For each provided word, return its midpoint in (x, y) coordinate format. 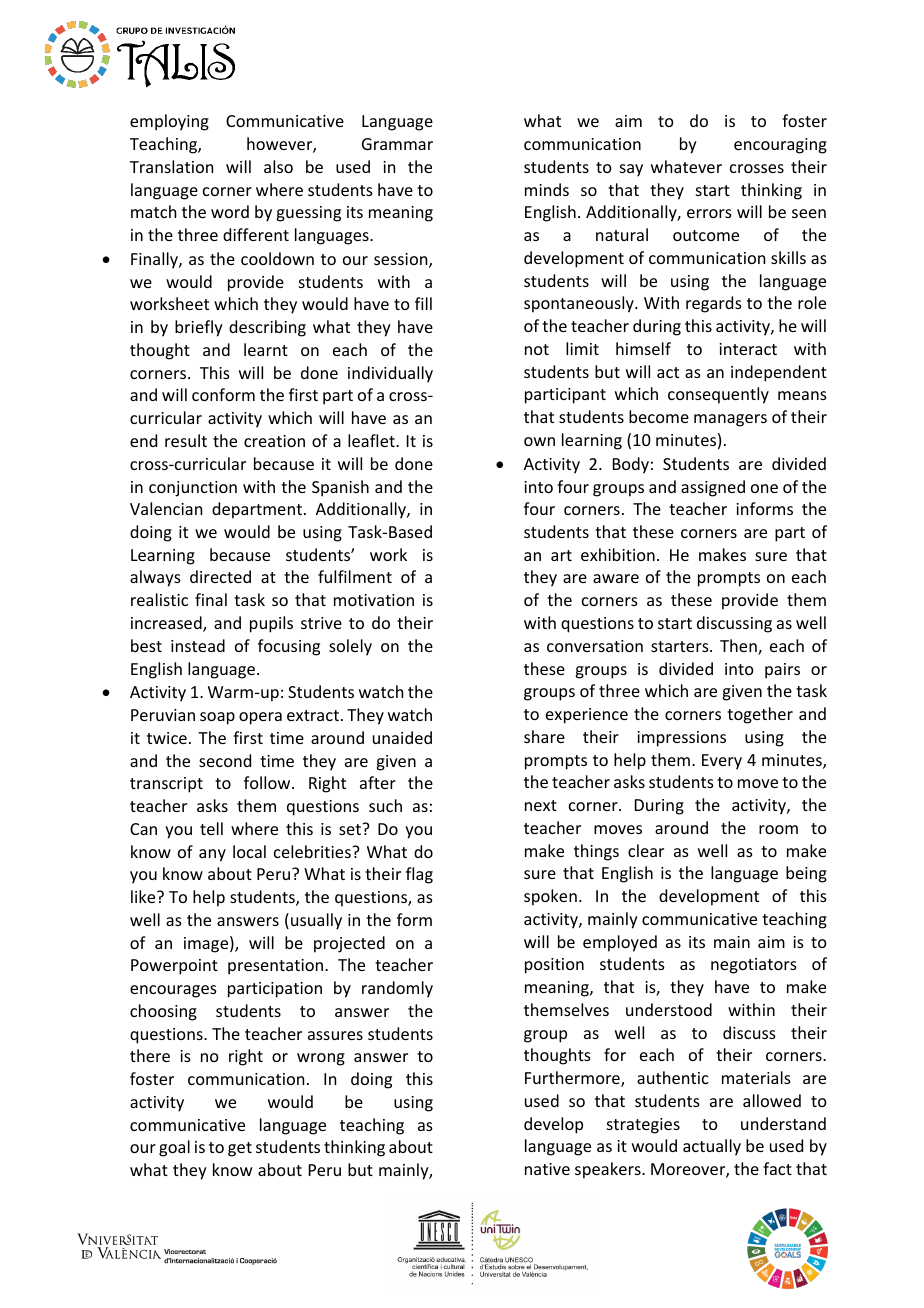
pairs (782, 671)
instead (198, 645)
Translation (171, 166)
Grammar (397, 144)
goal (174, 1148)
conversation (595, 646)
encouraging (780, 146)
